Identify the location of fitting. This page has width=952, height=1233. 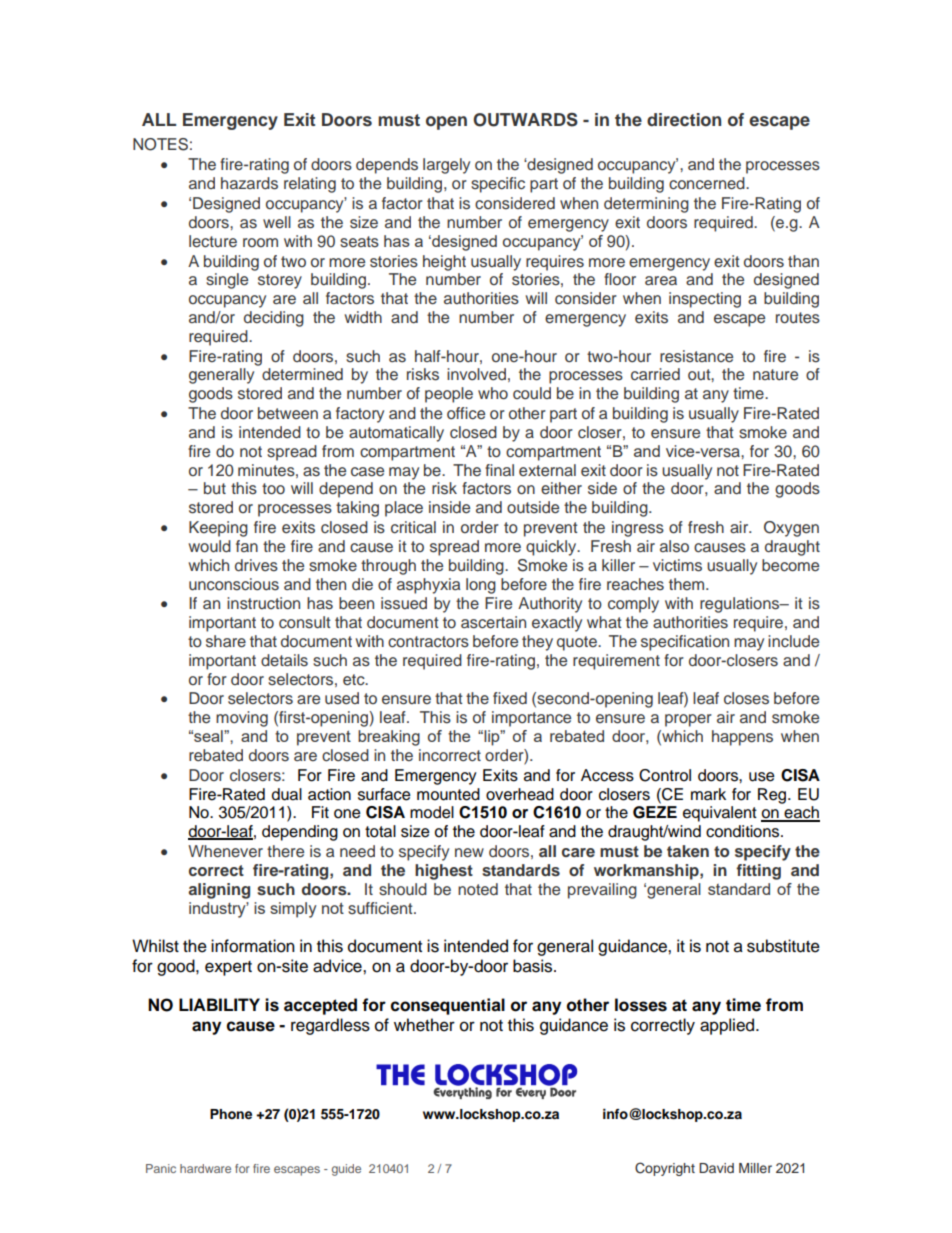
(758, 872).
